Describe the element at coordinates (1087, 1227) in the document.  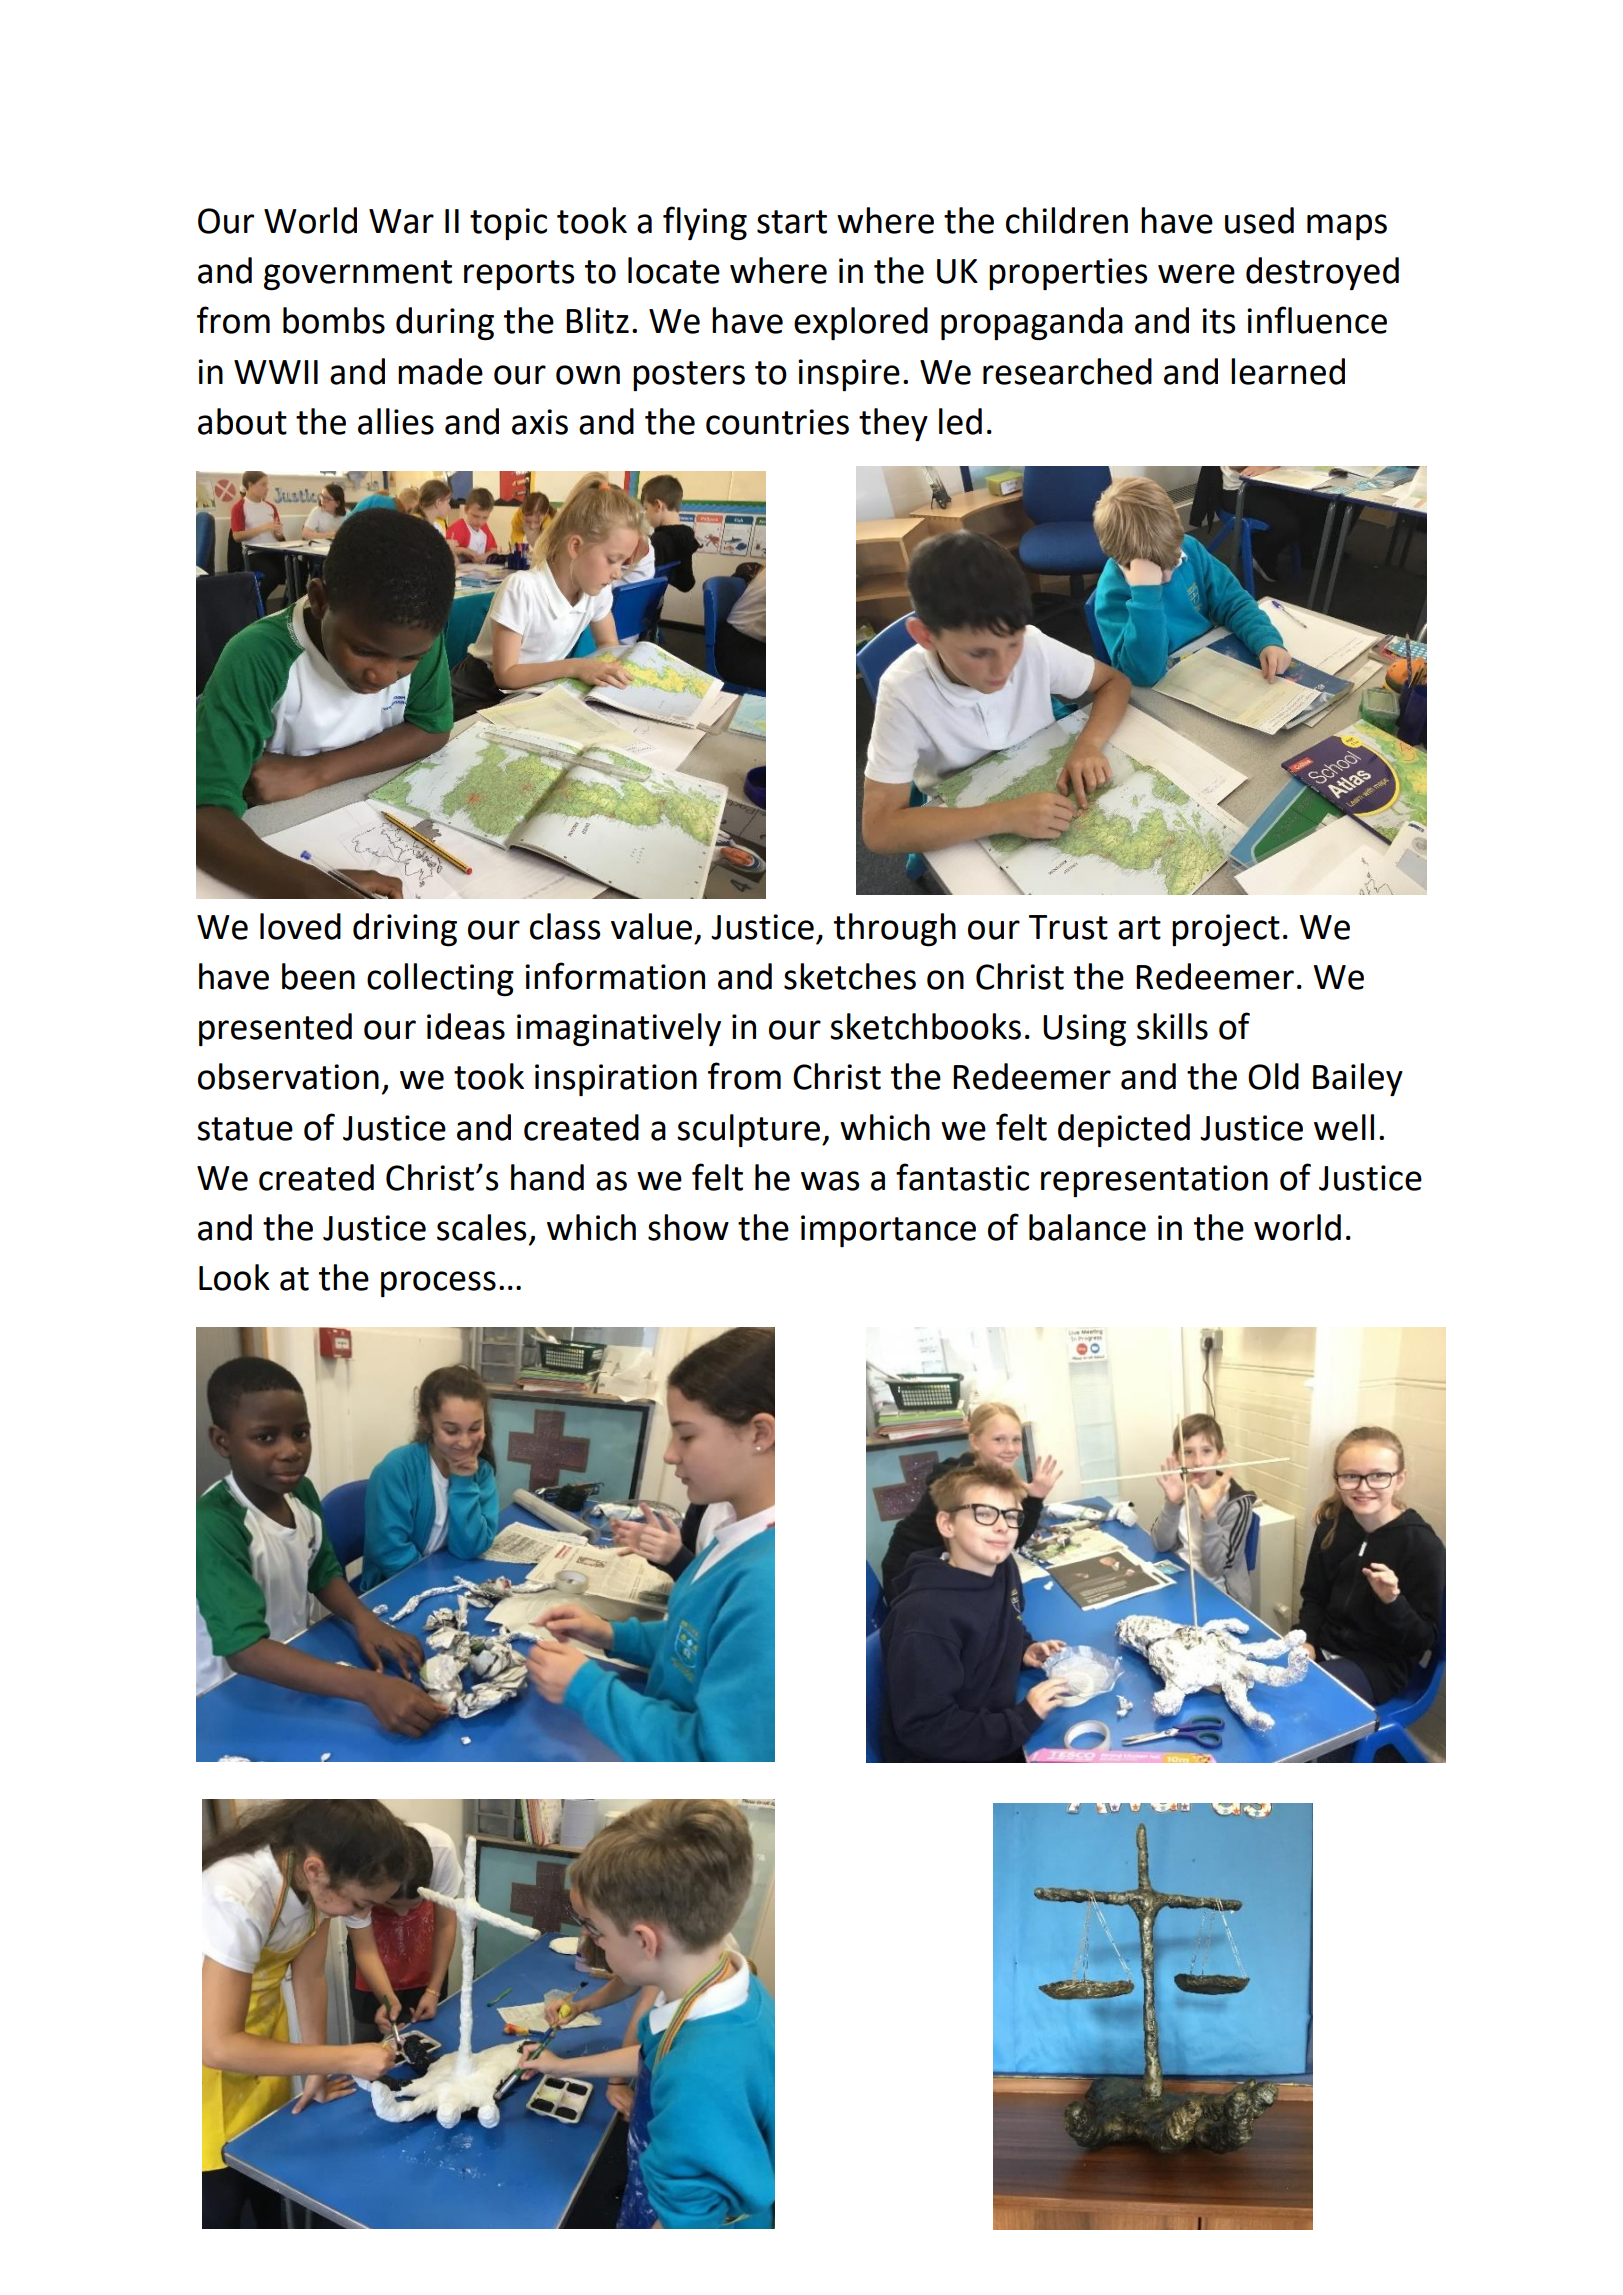
I see `balance` at that location.
